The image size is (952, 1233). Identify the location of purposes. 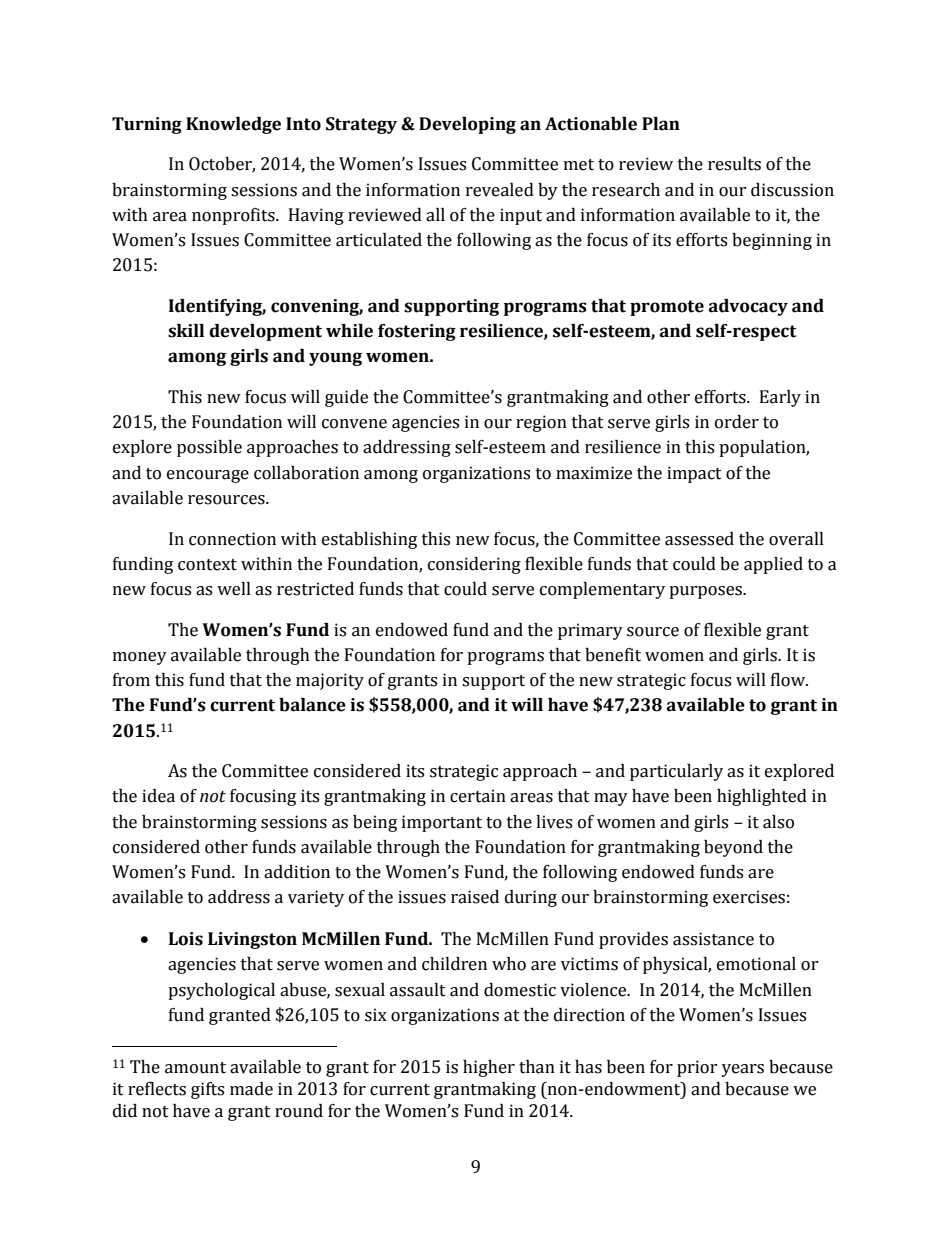
(706, 592).
